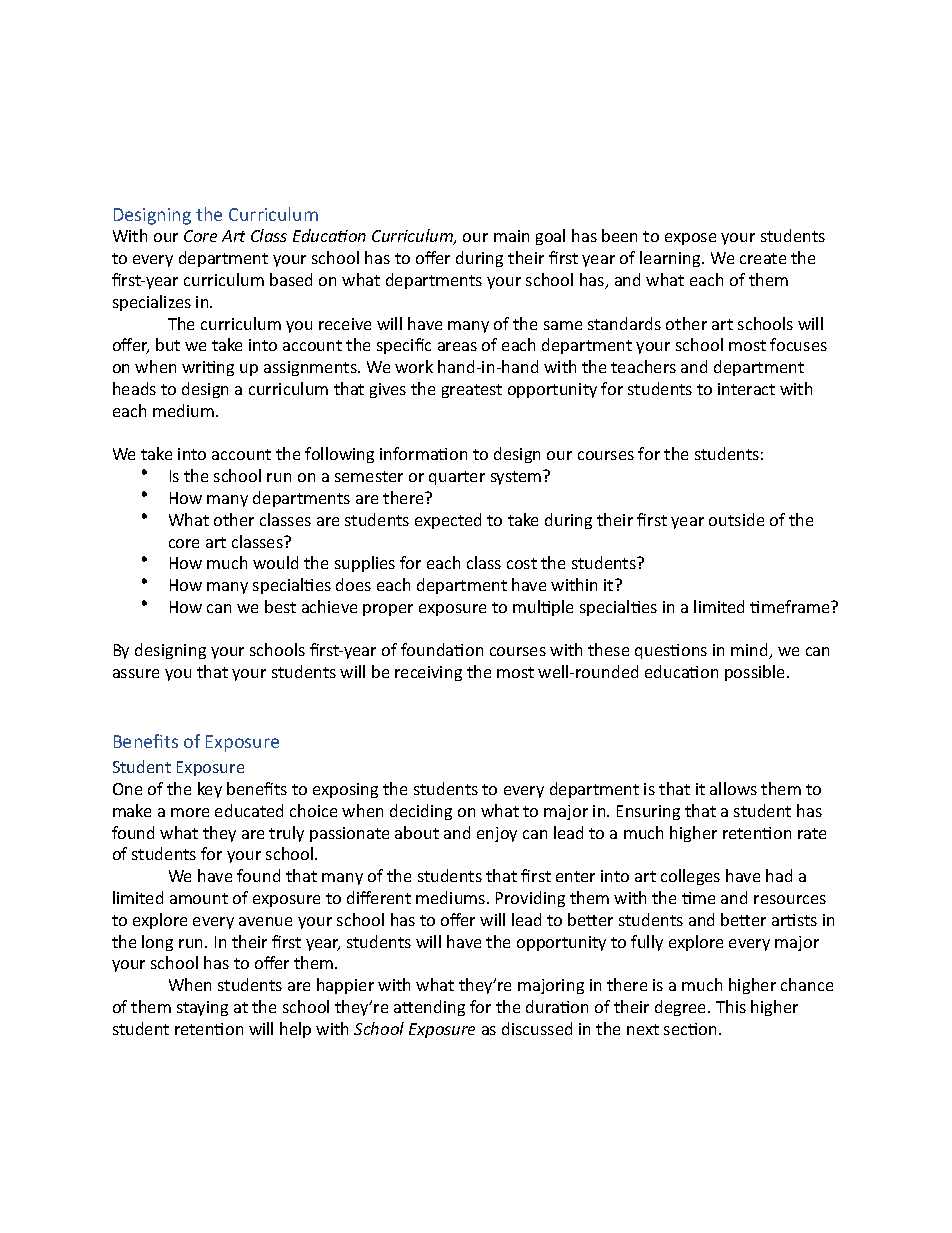  What do you see at coordinates (210, 790) in the screenshot?
I see `key` at bounding box center [210, 790].
